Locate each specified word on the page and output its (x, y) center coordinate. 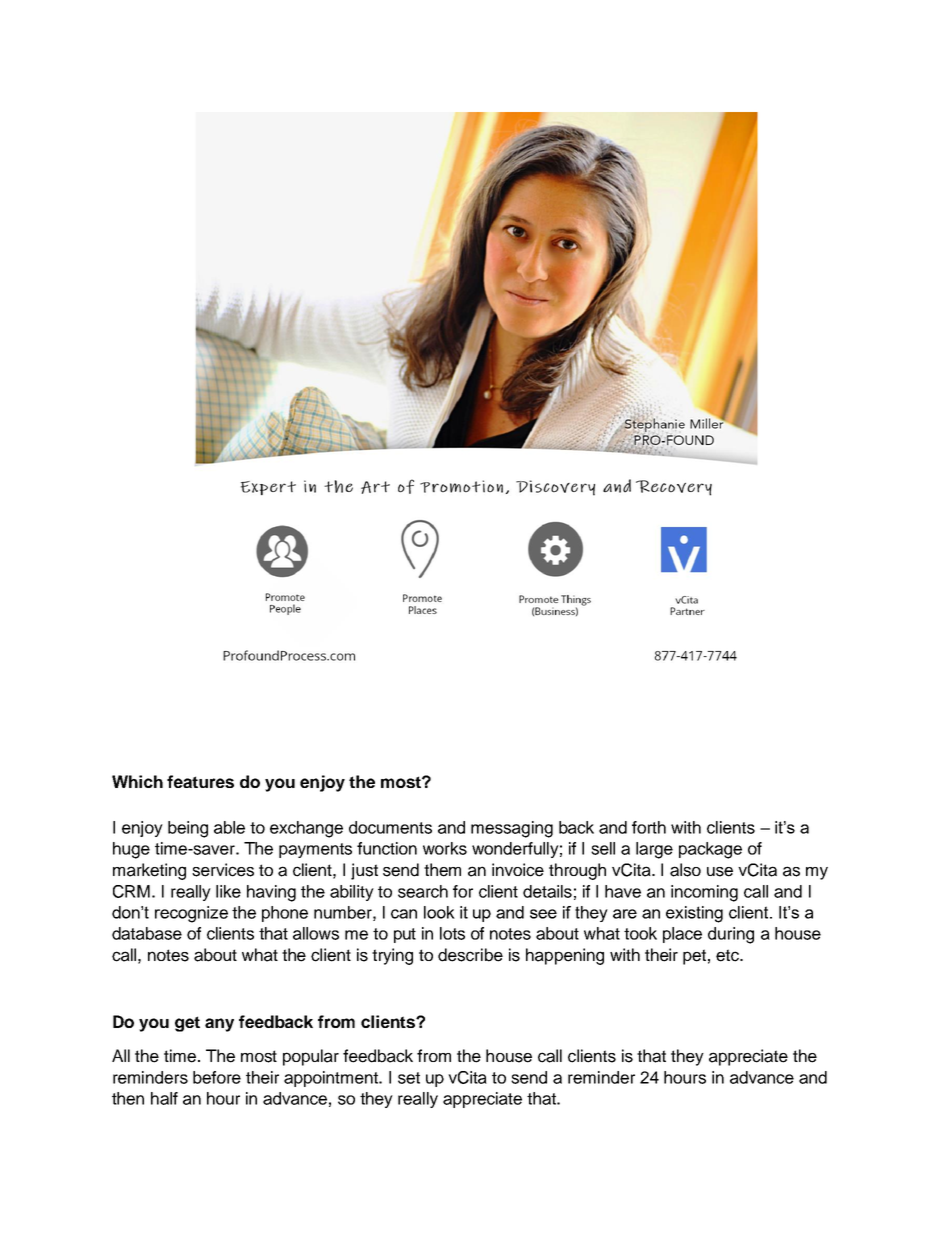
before (217, 1077)
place (682, 935)
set (409, 1078)
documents (390, 827)
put (405, 935)
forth (649, 827)
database (147, 933)
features (200, 781)
